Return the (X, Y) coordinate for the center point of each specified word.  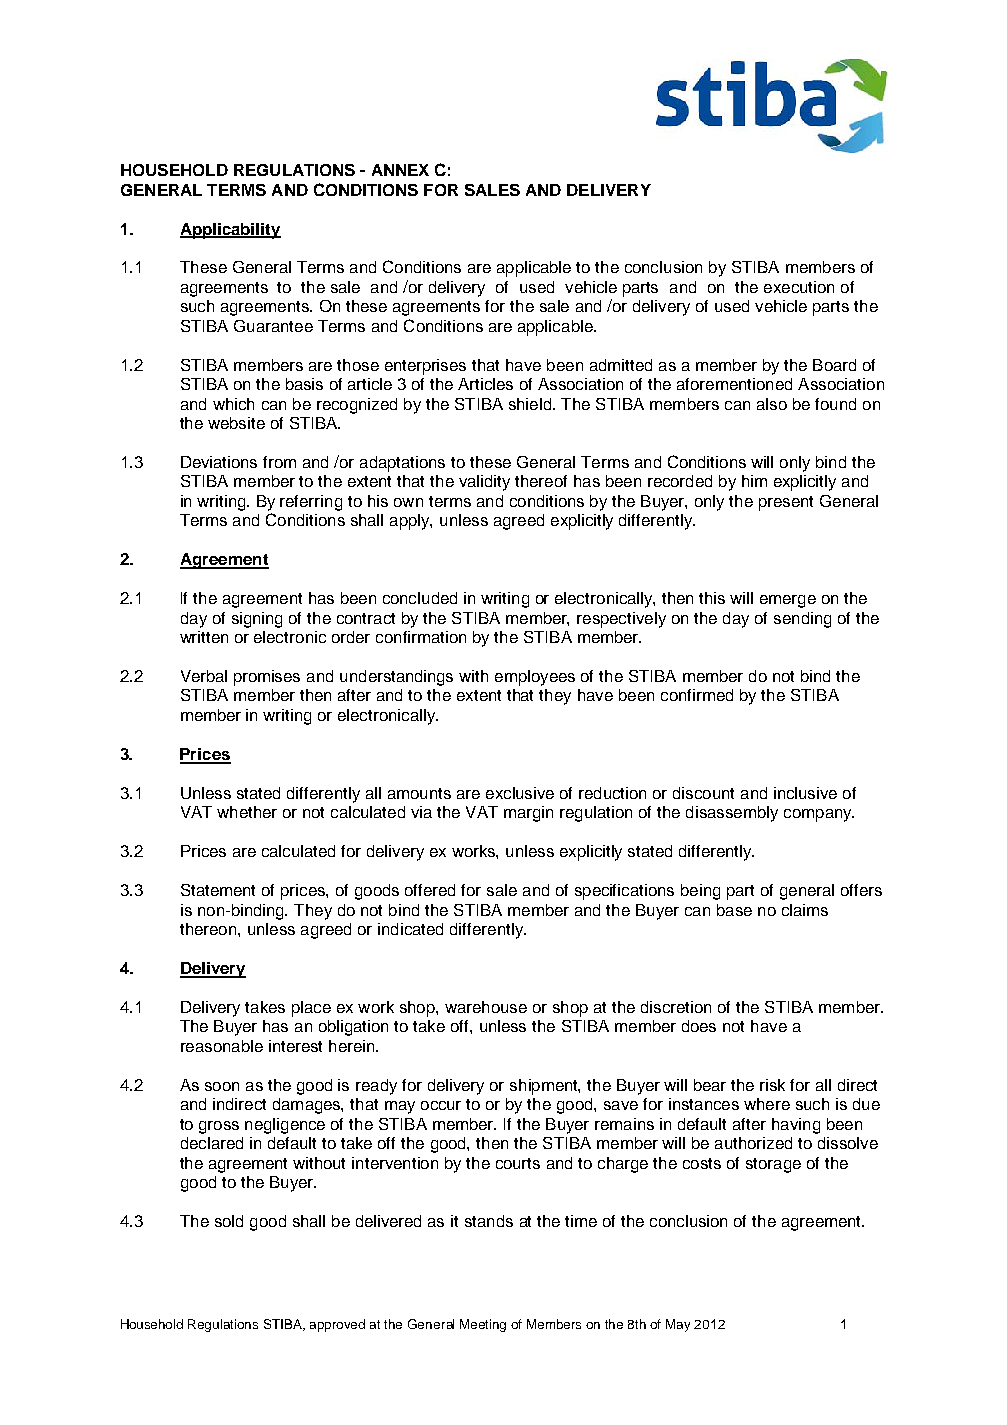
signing (257, 620)
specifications (624, 892)
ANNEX (400, 170)
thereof (541, 481)
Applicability (230, 231)
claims (805, 910)
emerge (788, 601)
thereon (209, 929)
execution (799, 287)
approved (337, 1325)
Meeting (483, 1325)
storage (773, 1165)
